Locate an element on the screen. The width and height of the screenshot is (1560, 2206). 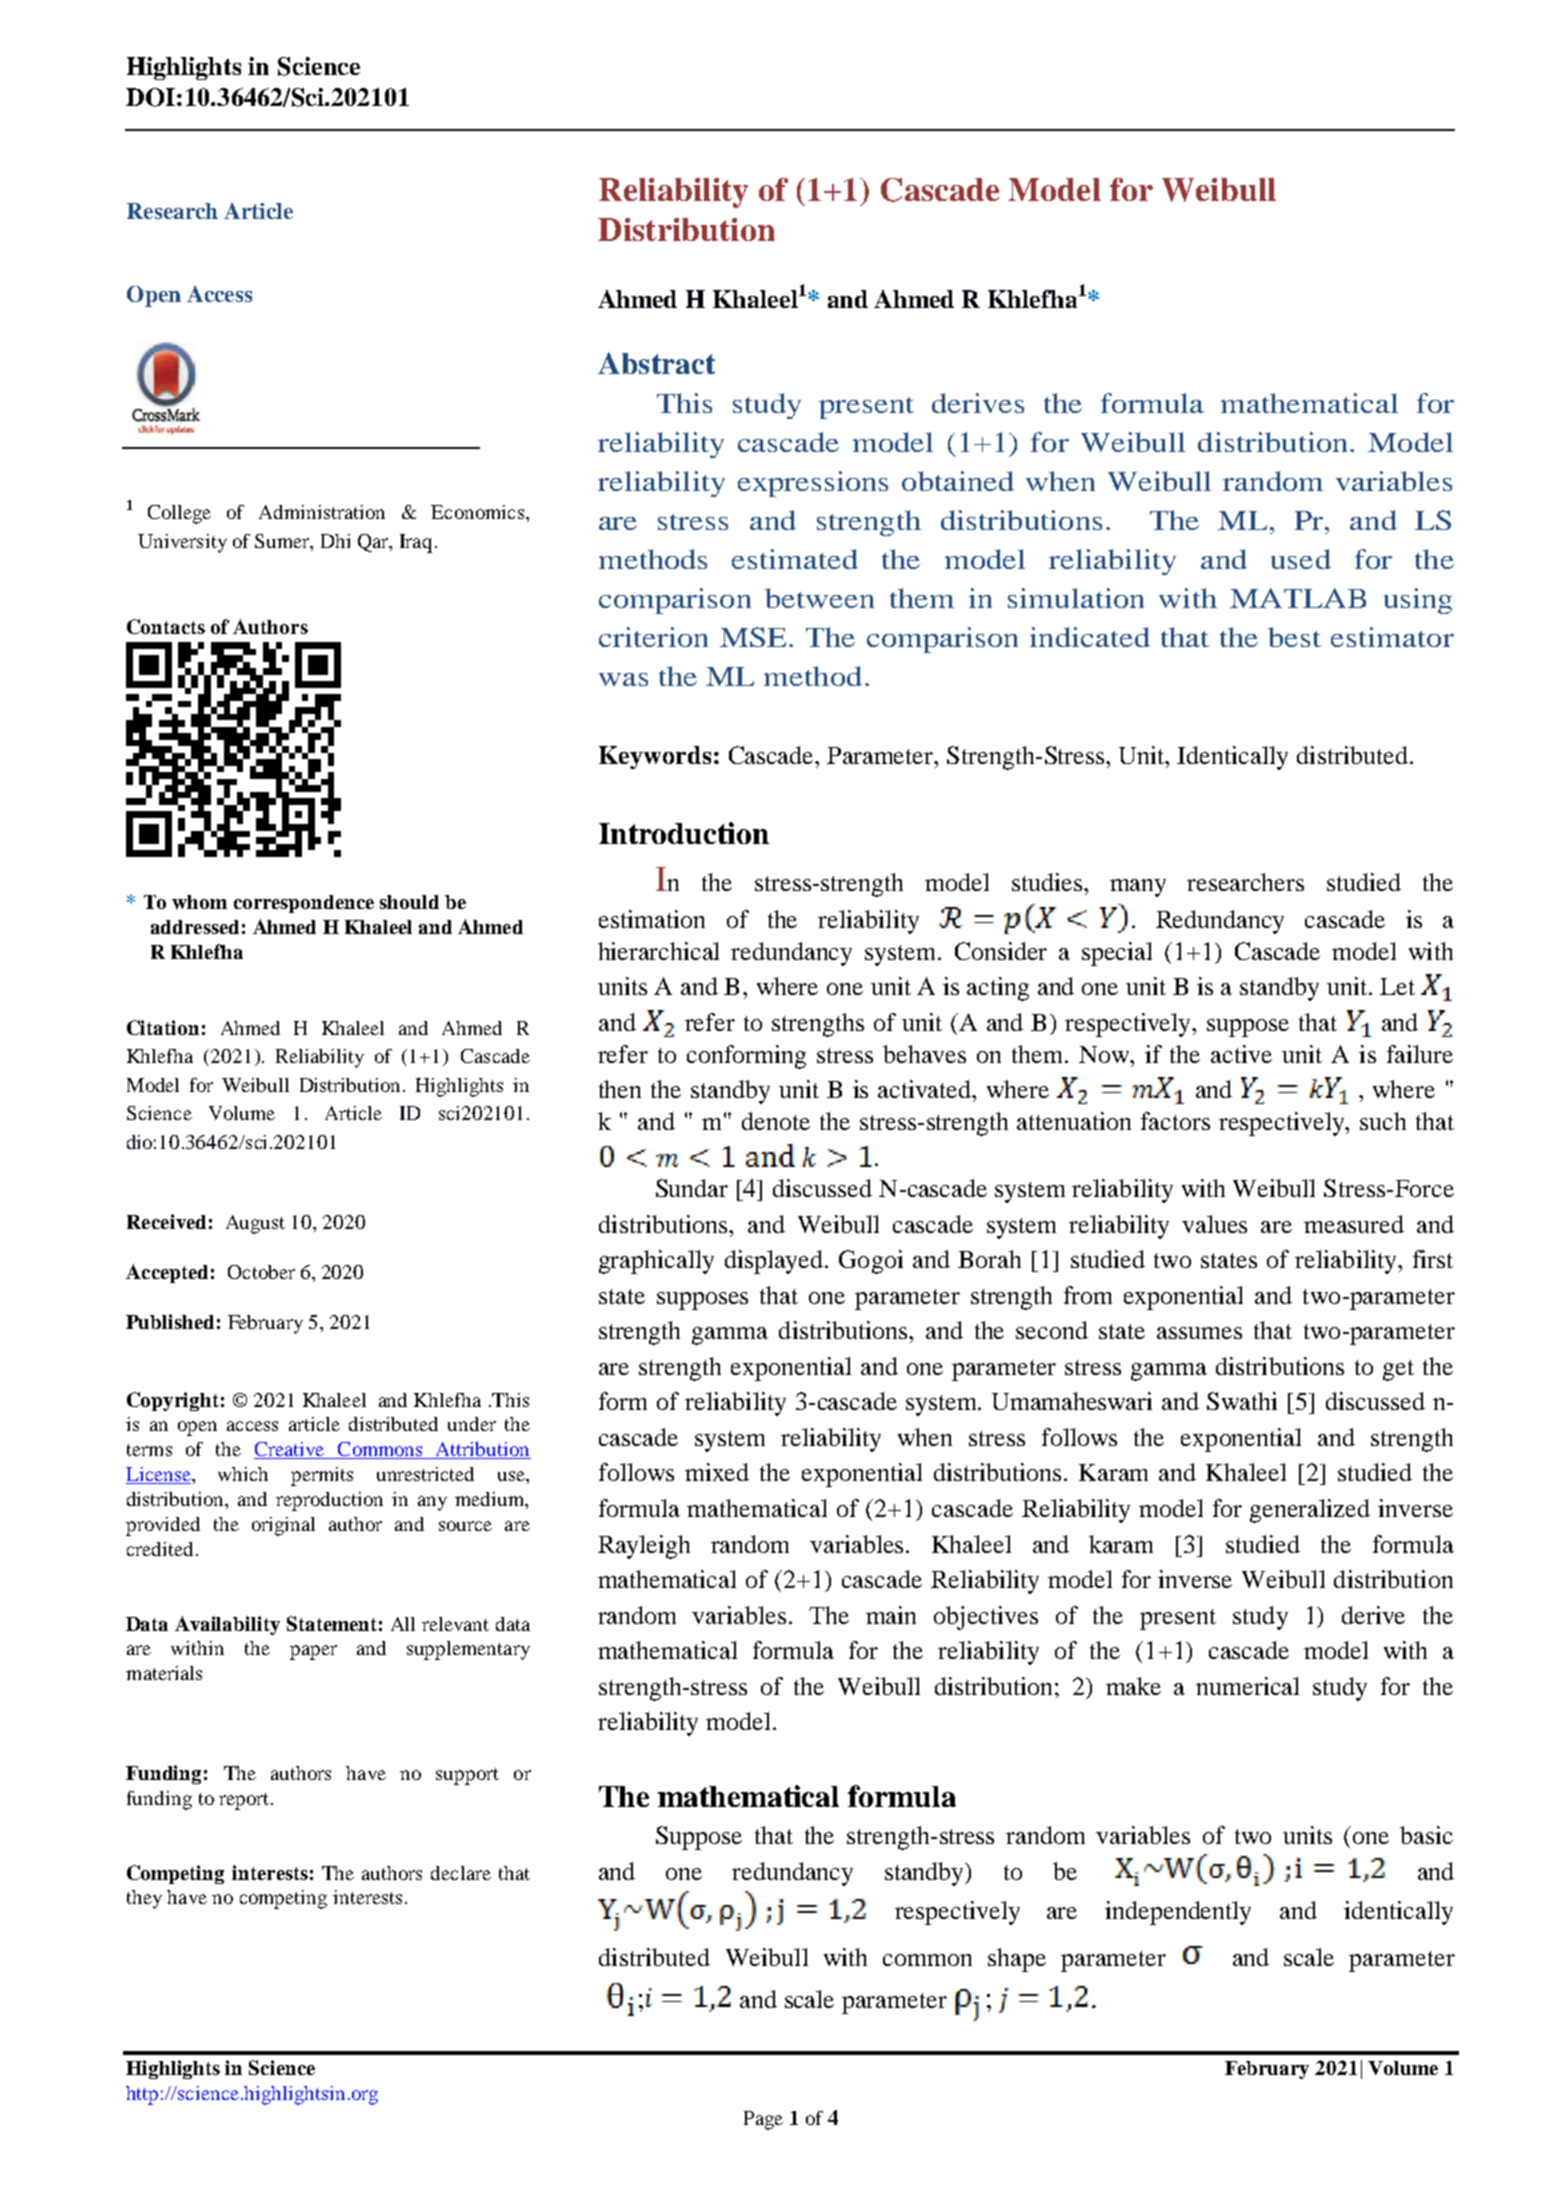
Administration is located at coordinates (322, 512).
